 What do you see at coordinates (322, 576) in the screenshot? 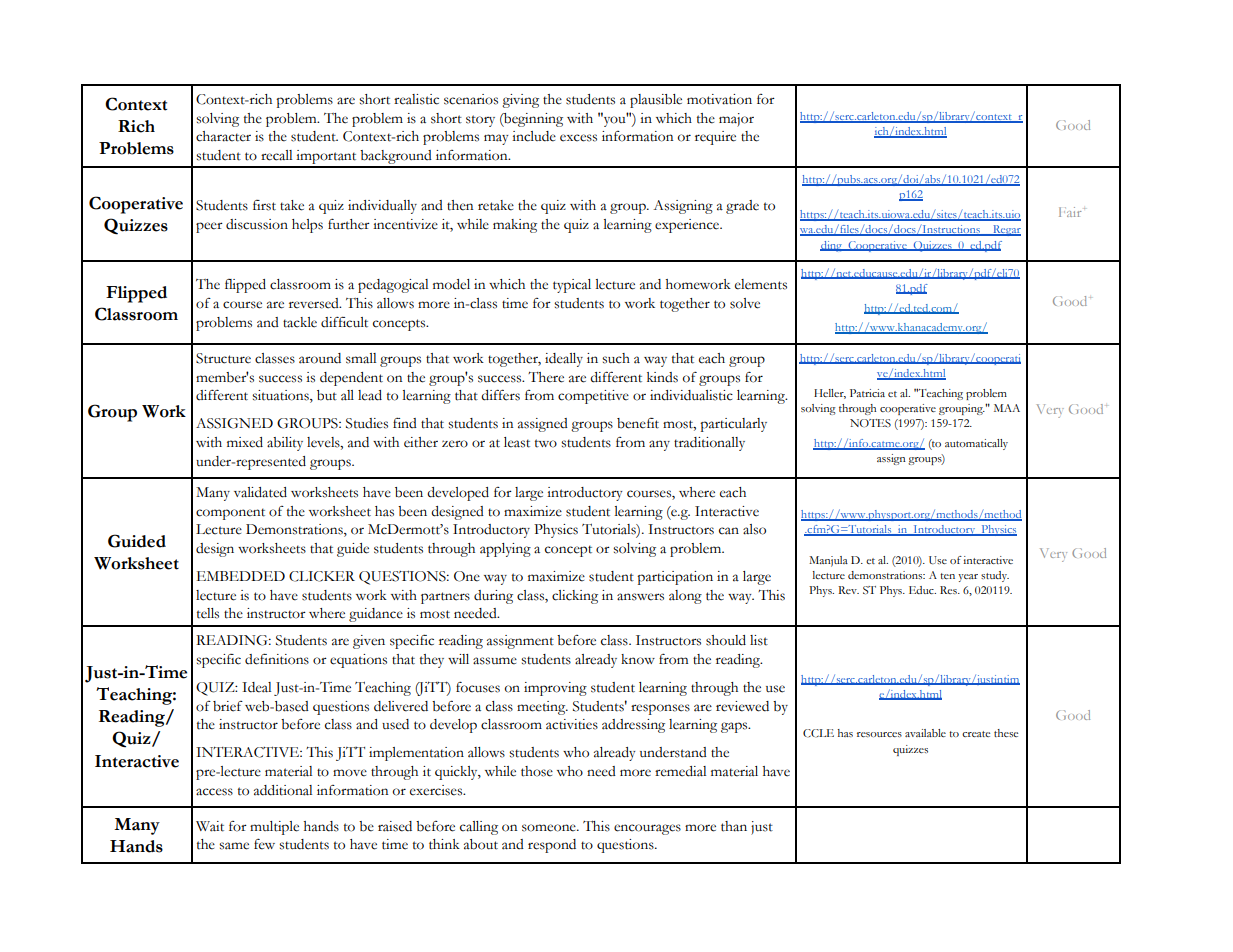
I see `CLICKER` at bounding box center [322, 576].
